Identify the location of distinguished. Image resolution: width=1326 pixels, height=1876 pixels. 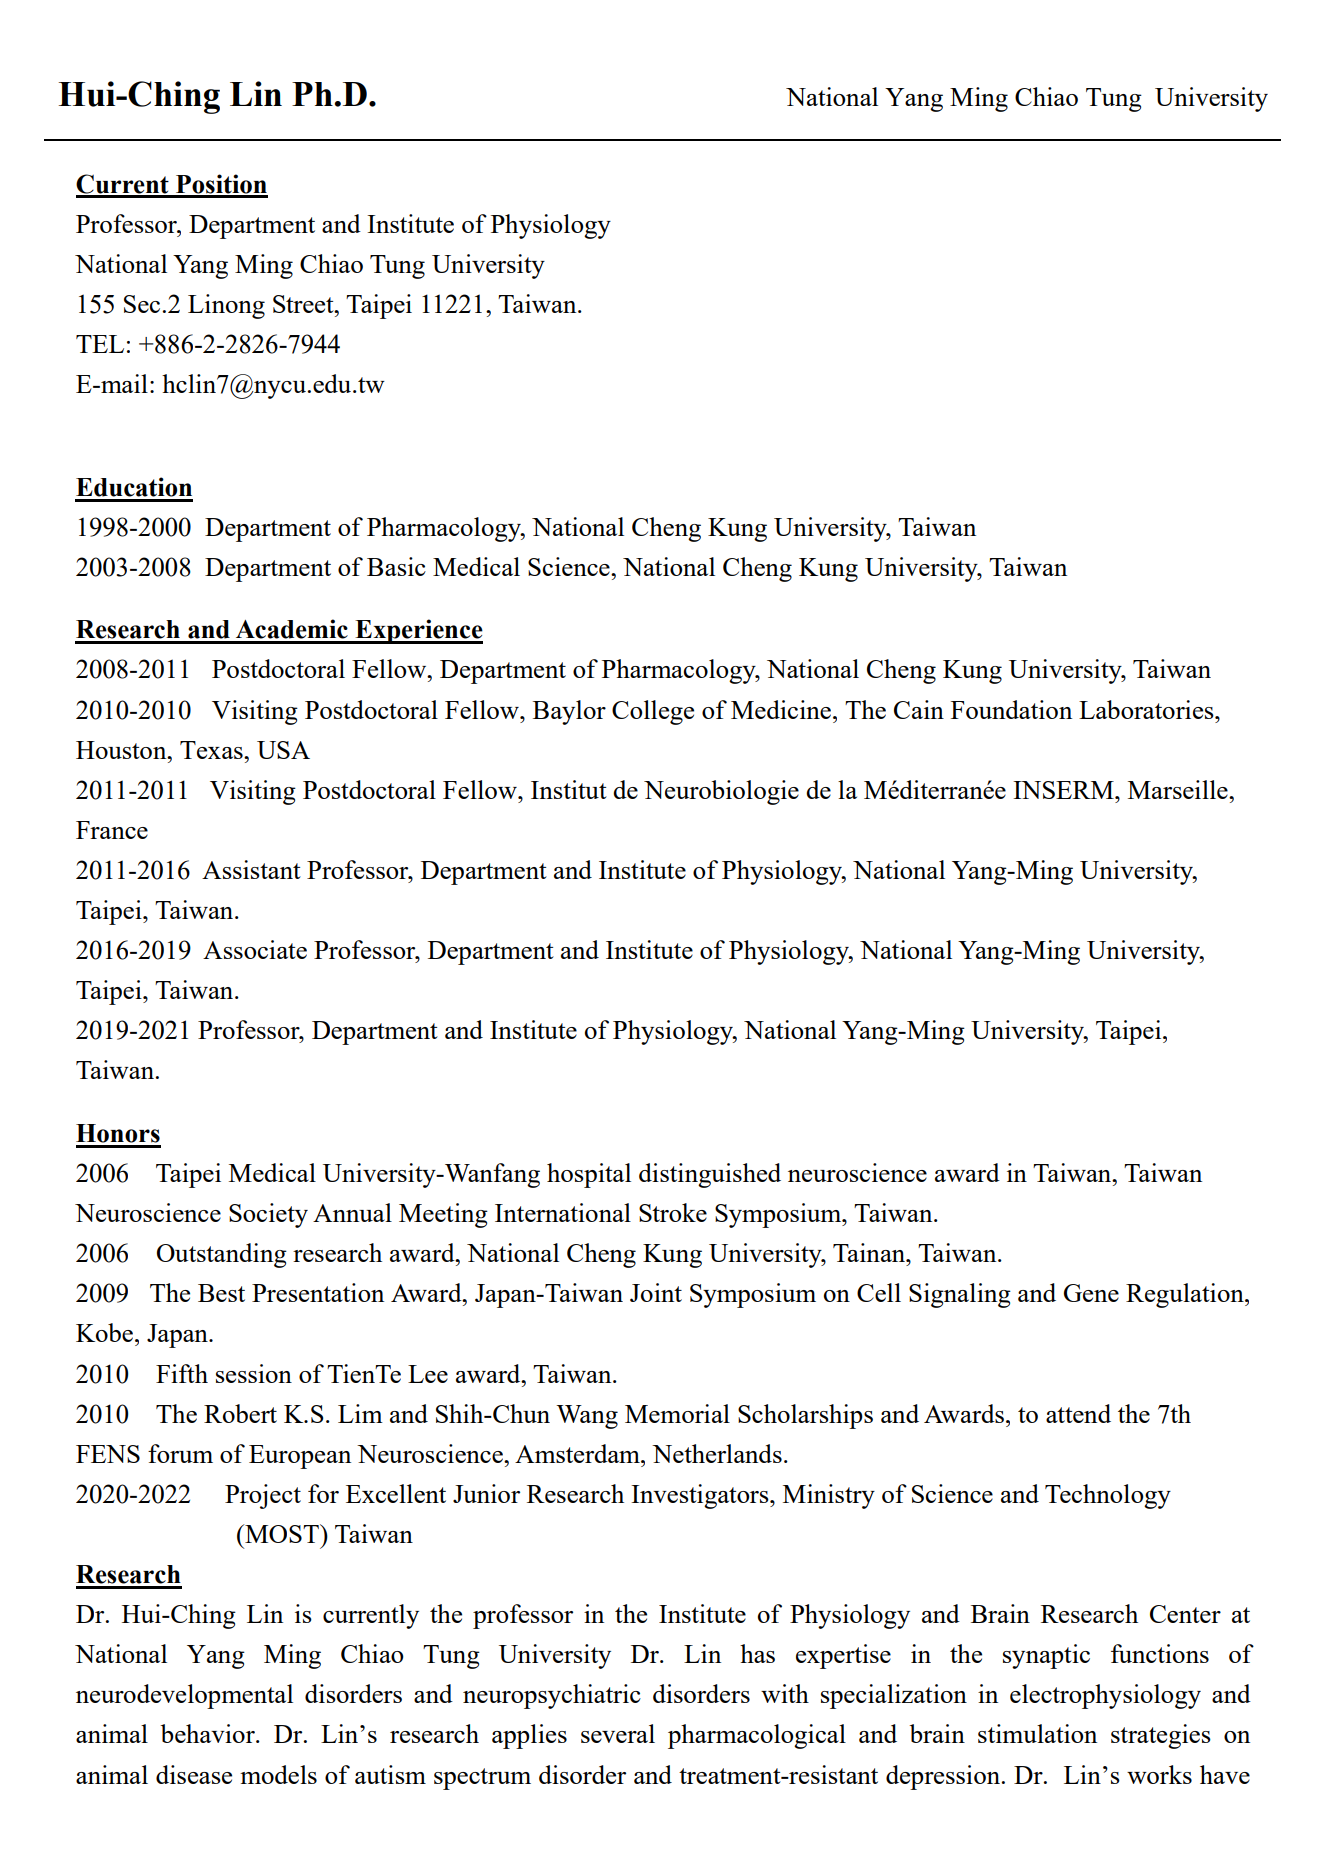
(710, 1175).
